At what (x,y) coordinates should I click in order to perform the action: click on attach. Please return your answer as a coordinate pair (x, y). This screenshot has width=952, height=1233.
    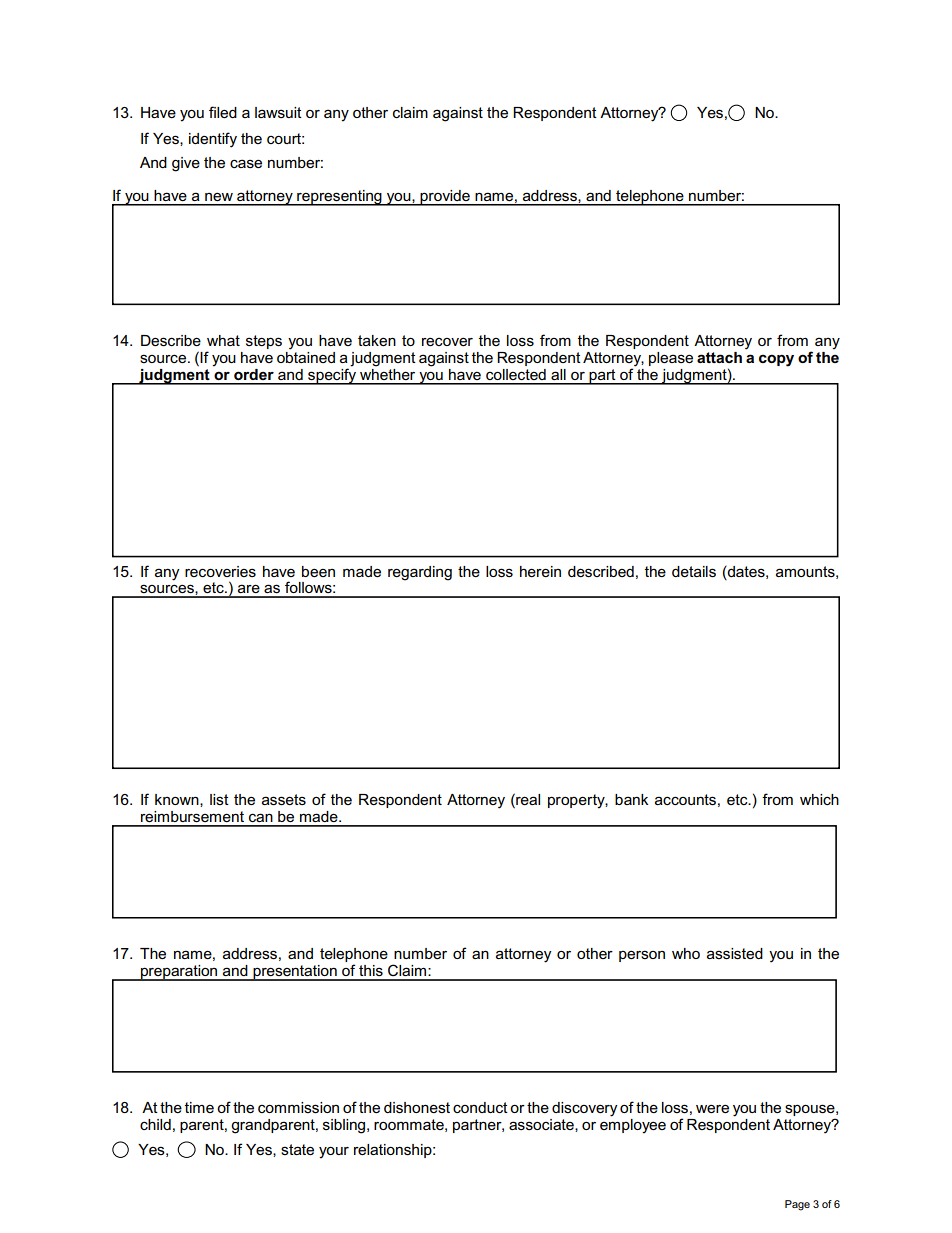
    Looking at the image, I should click on (719, 357).
